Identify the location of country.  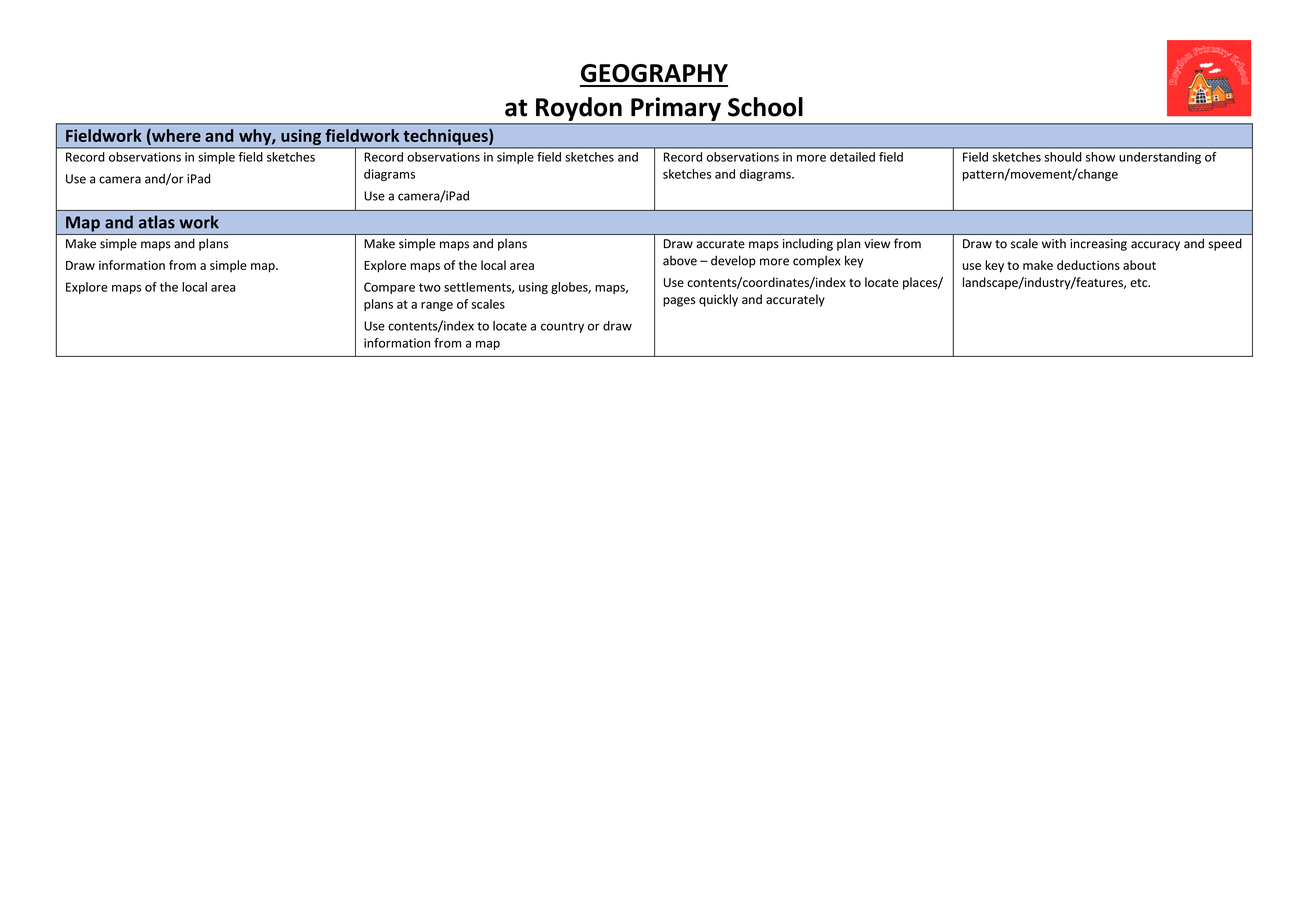
(562, 327).
